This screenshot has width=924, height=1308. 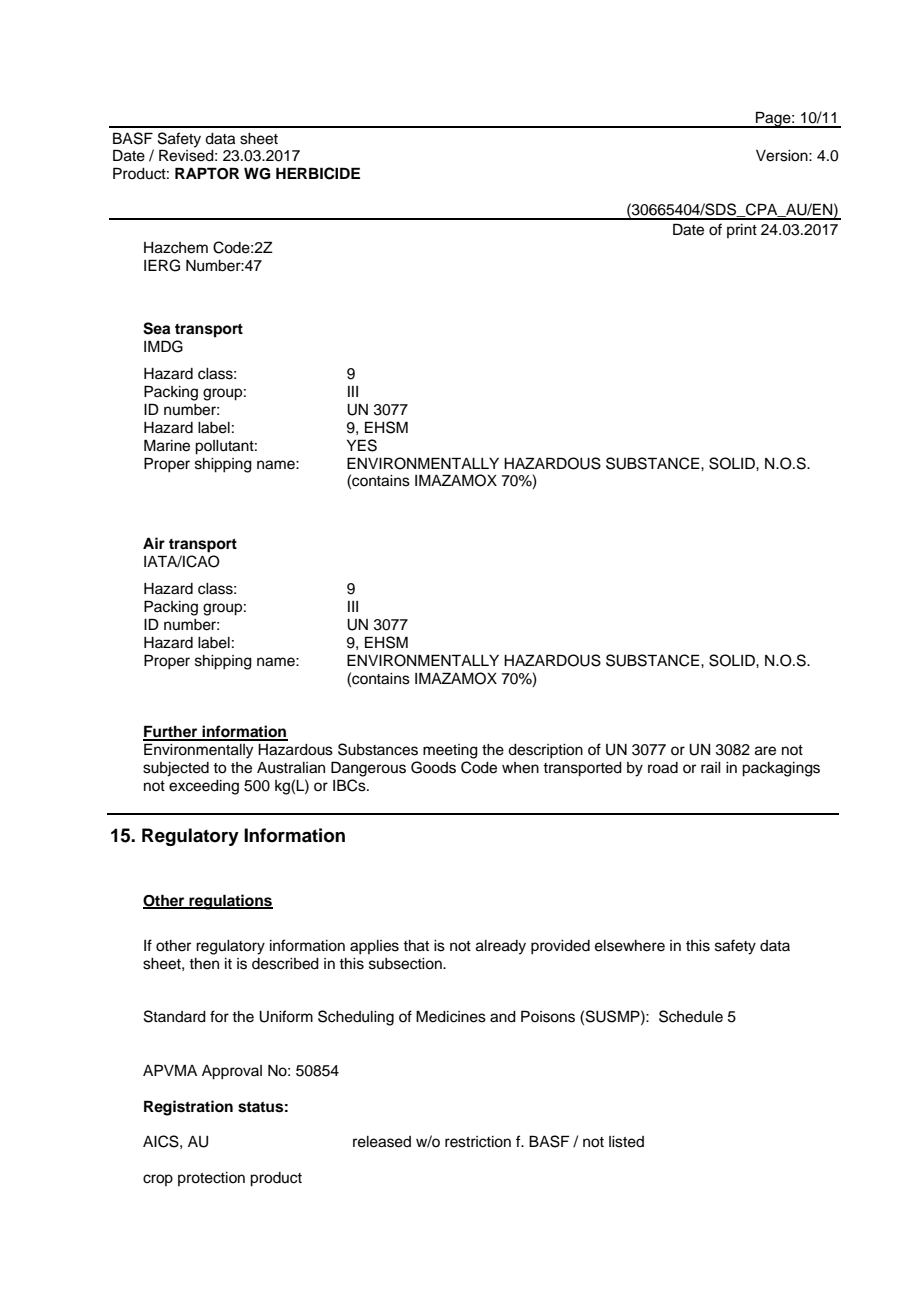 What do you see at coordinates (765, 751) in the screenshot?
I see `are` at bounding box center [765, 751].
